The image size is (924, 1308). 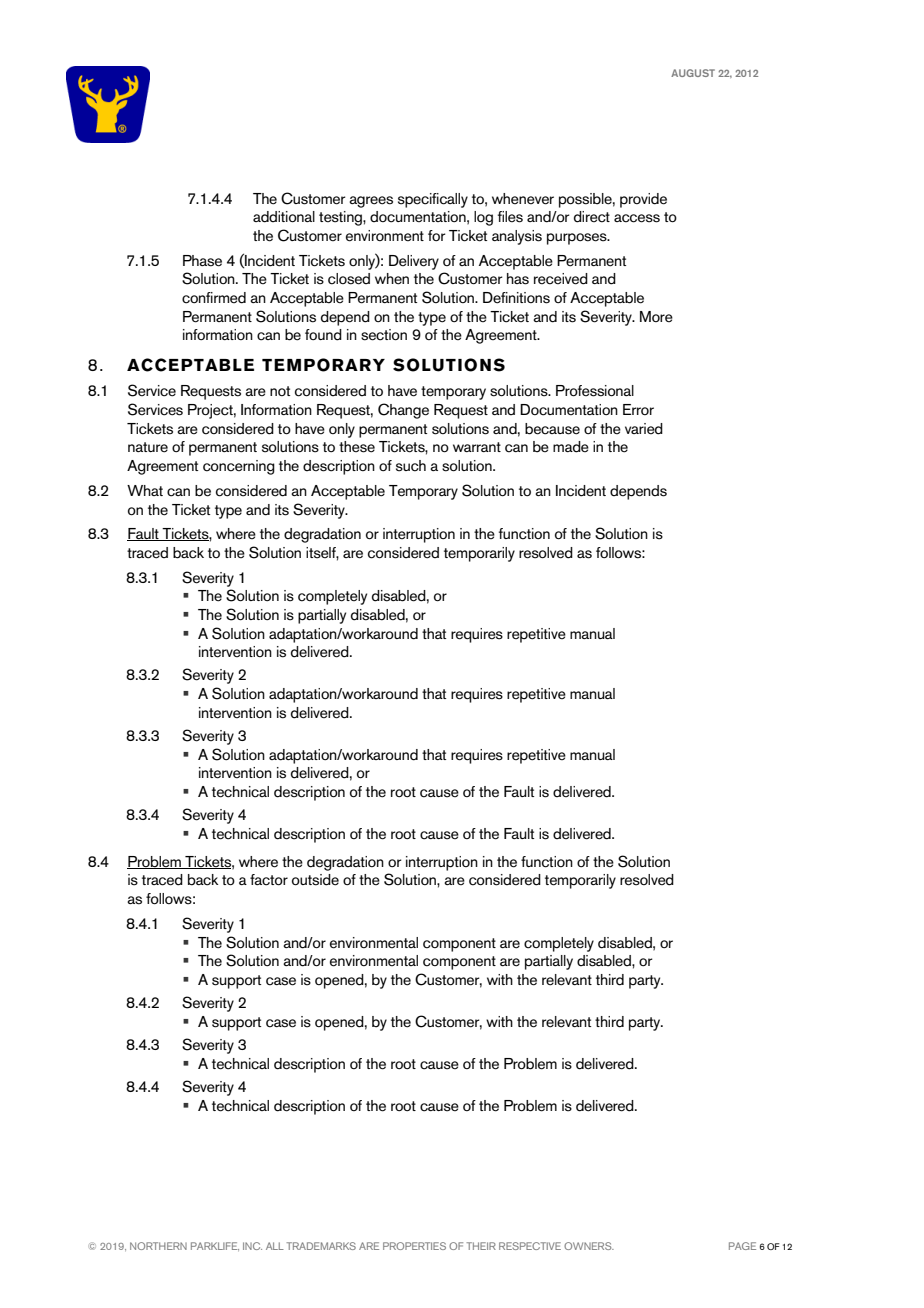 What do you see at coordinates (638, 409) in the screenshot?
I see `Error` at bounding box center [638, 409].
